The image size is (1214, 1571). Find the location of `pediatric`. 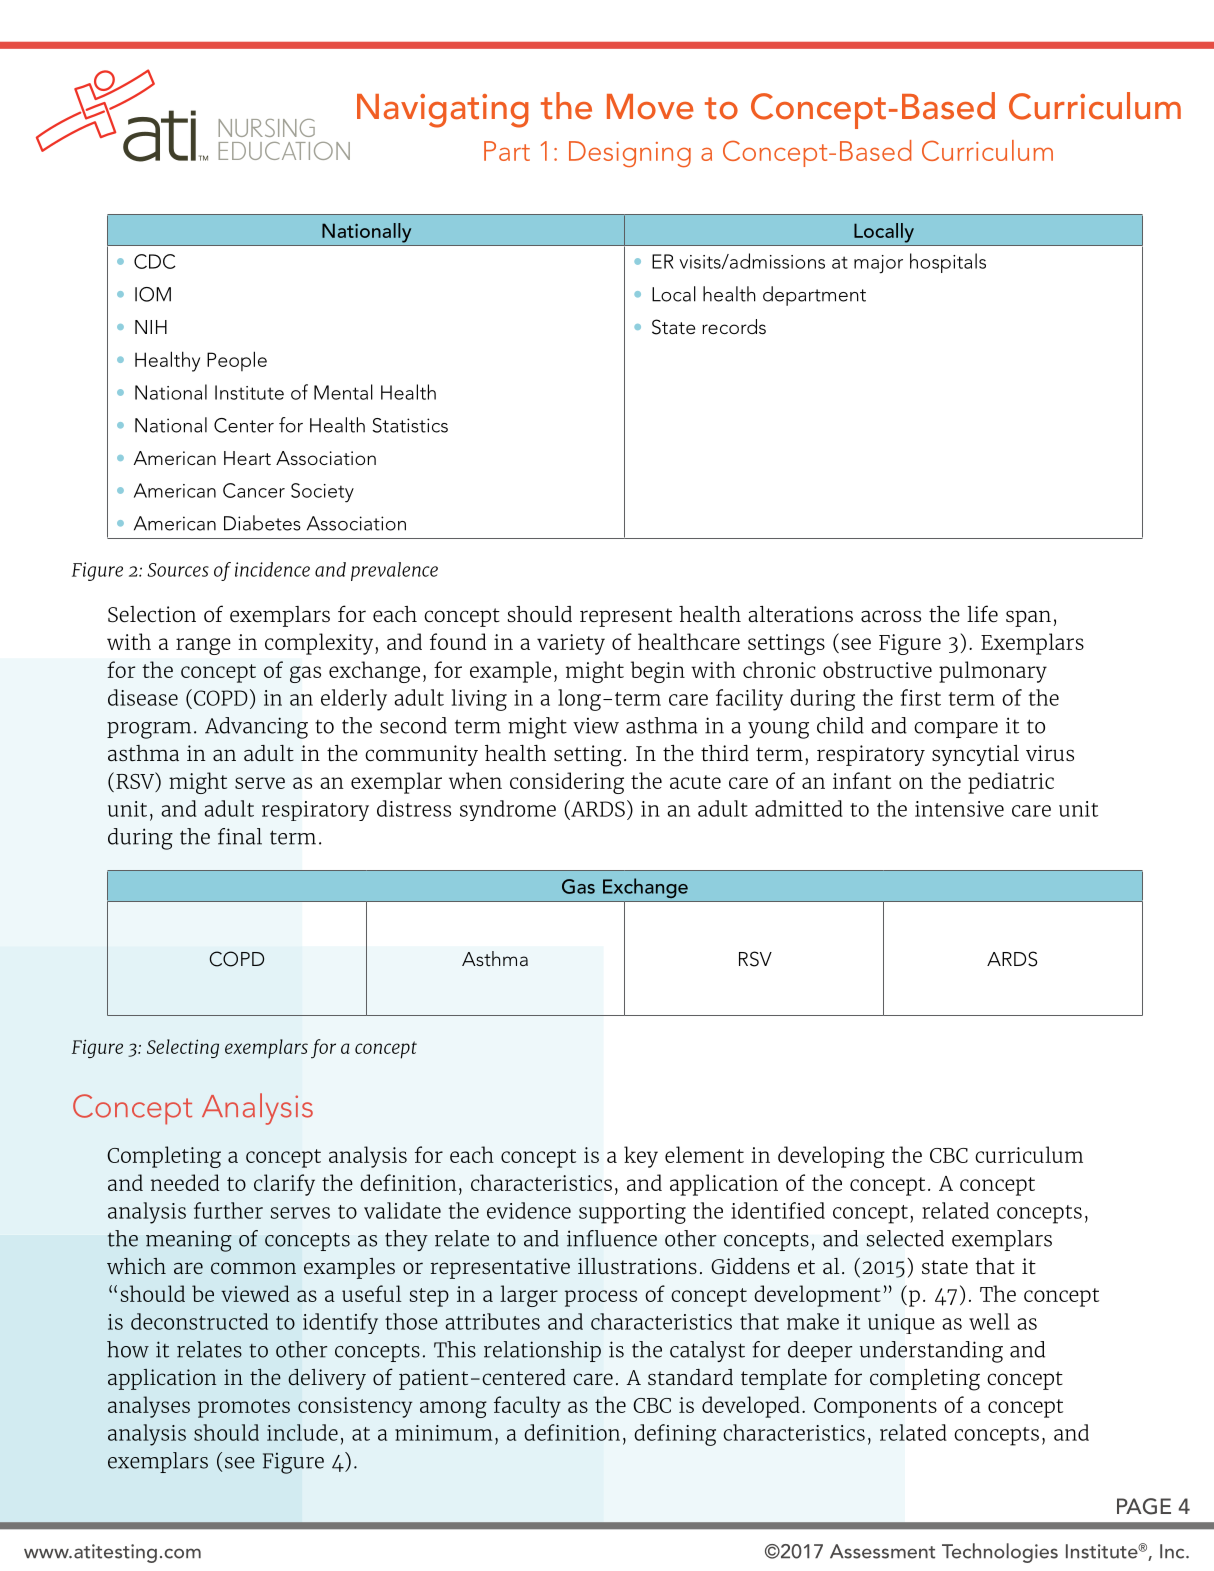

pediatric is located at coordinates (1011, 783).
